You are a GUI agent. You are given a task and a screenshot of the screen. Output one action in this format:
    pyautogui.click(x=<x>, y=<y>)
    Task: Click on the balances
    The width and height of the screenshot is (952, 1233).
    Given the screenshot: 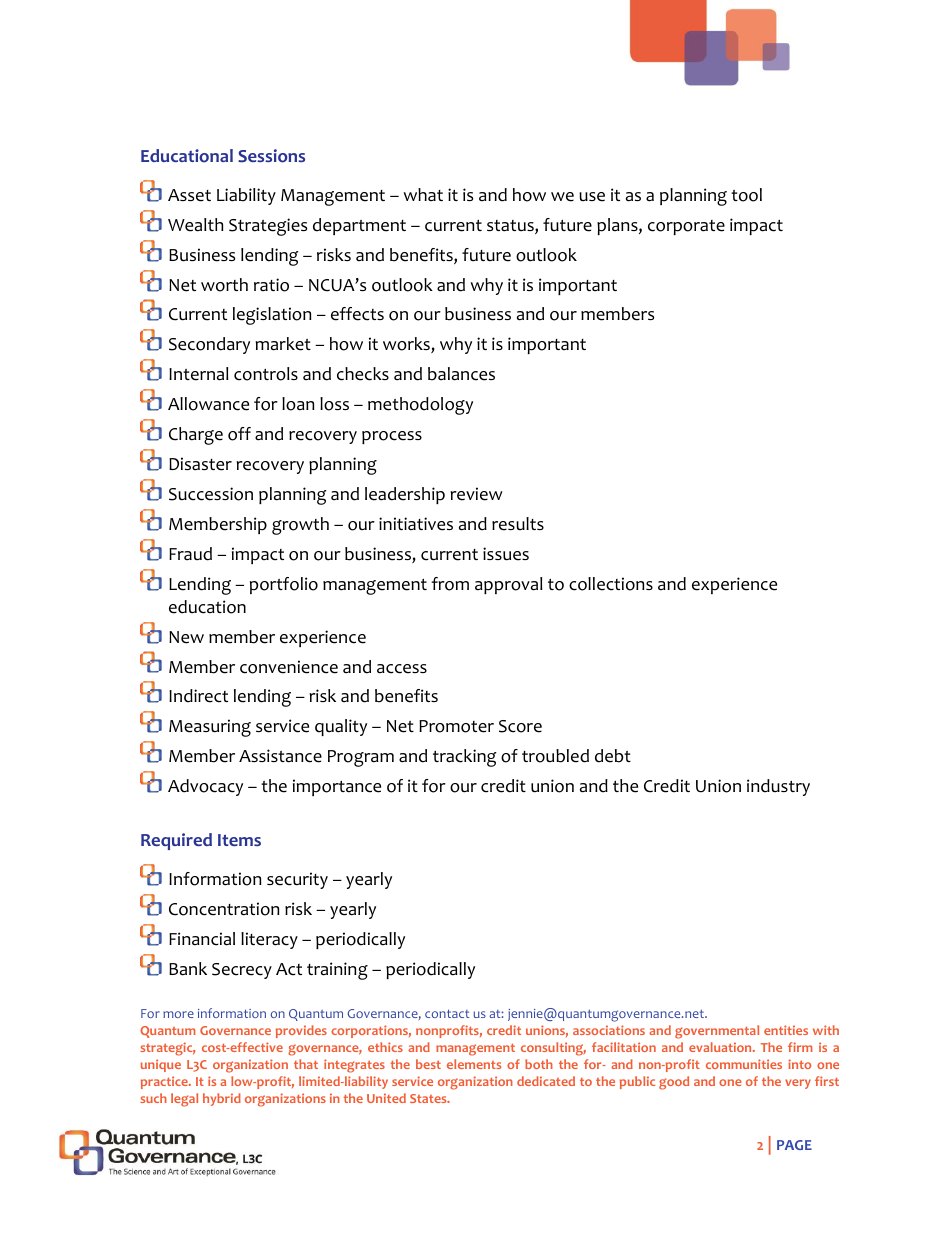 What is the action you would take?
    pyautogui.click(x=461, y=374)
